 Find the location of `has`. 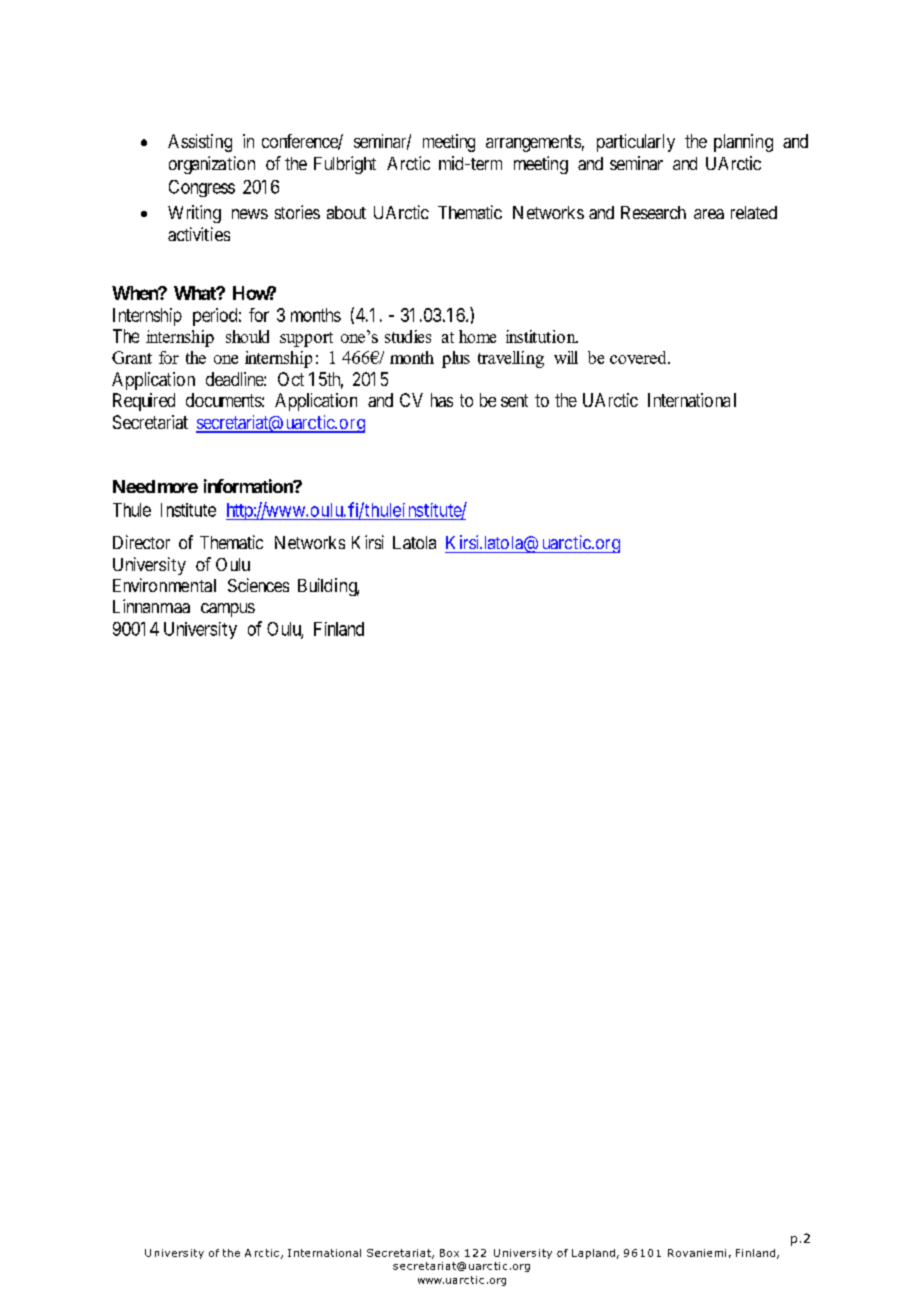

has is located at coordinates (442, 400).
